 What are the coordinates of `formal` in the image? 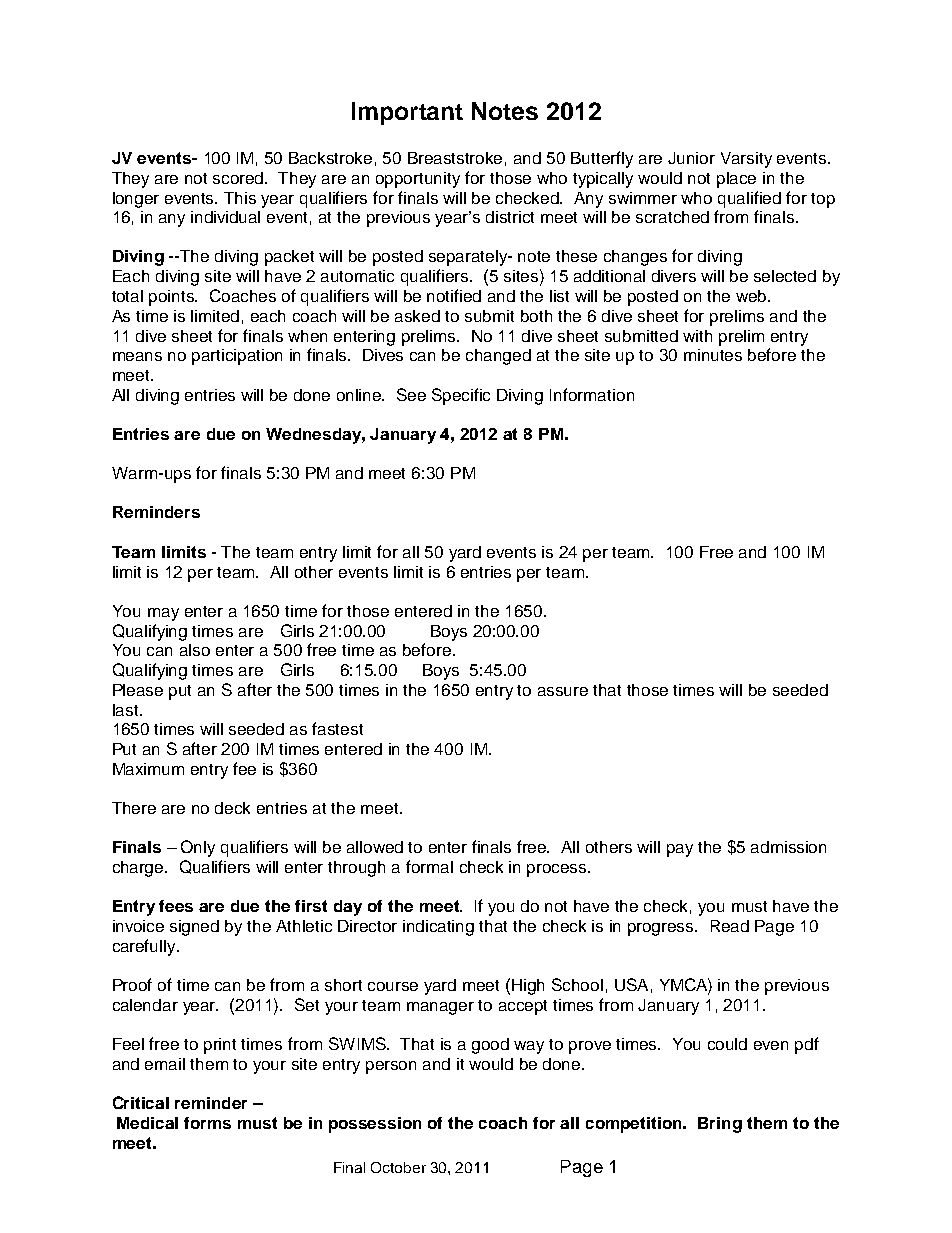 It's located at (429, 866).
